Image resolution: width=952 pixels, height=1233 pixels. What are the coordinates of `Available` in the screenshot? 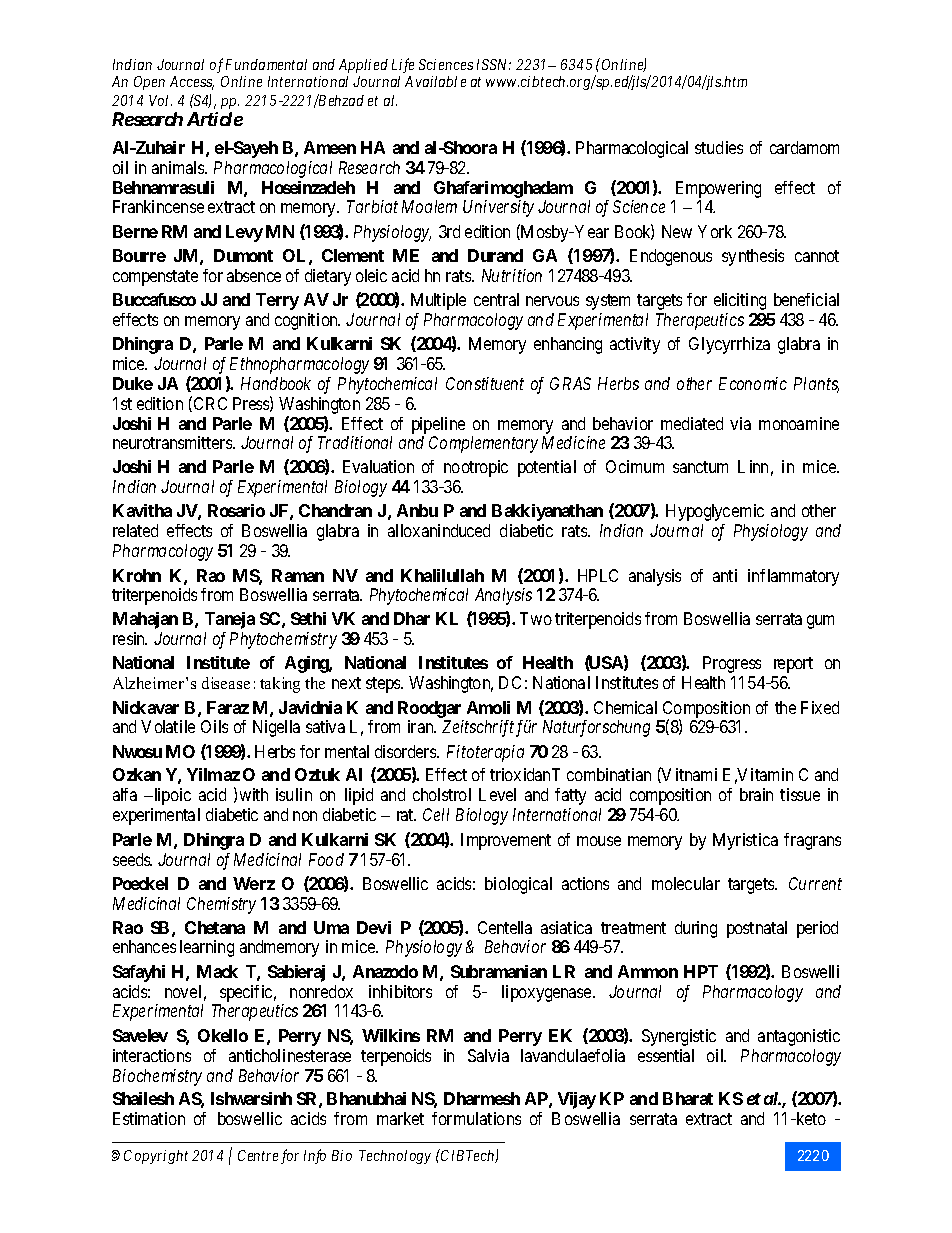 It's located at (435, 81).
